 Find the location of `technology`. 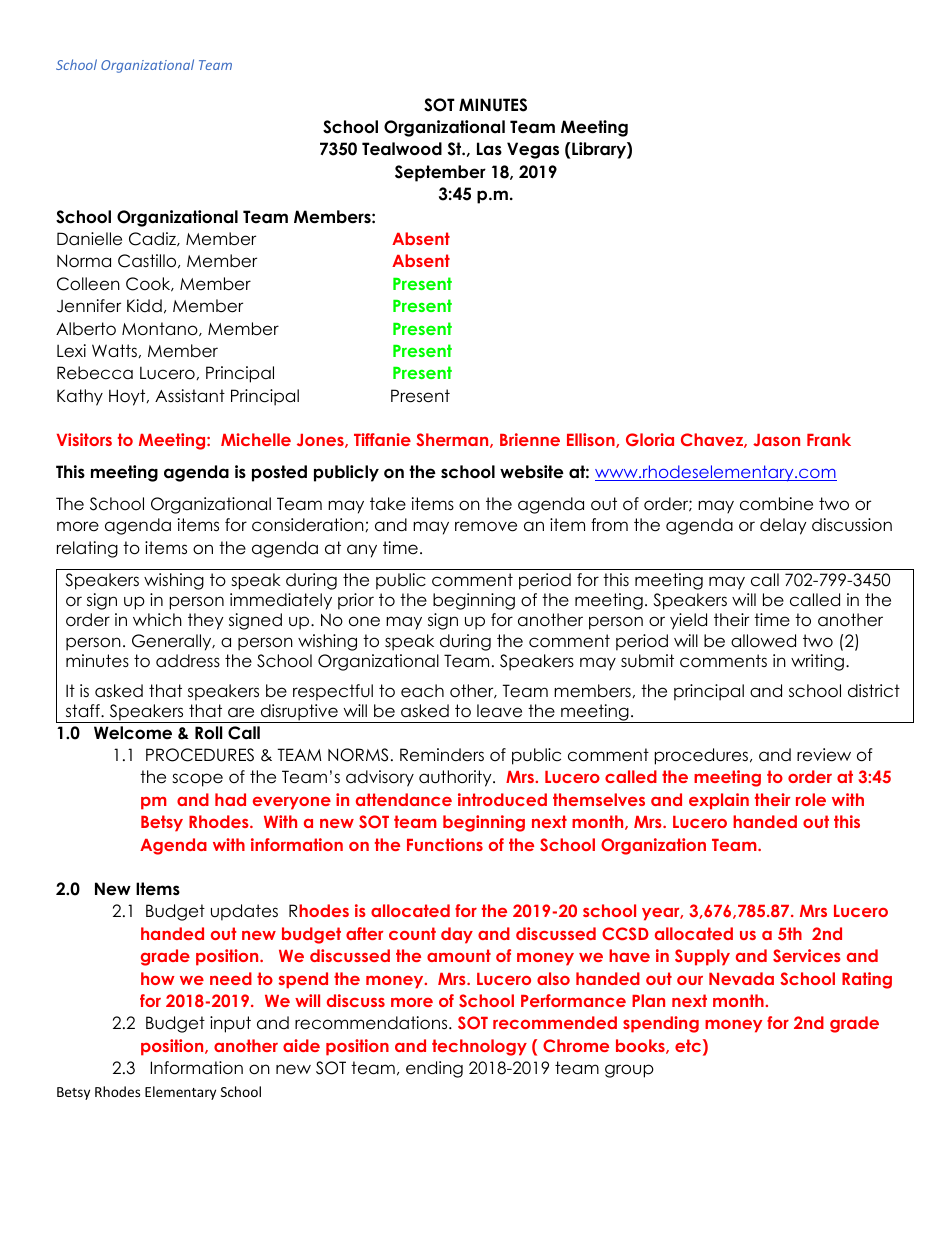

technology is located at coordinates (479, 1047).
